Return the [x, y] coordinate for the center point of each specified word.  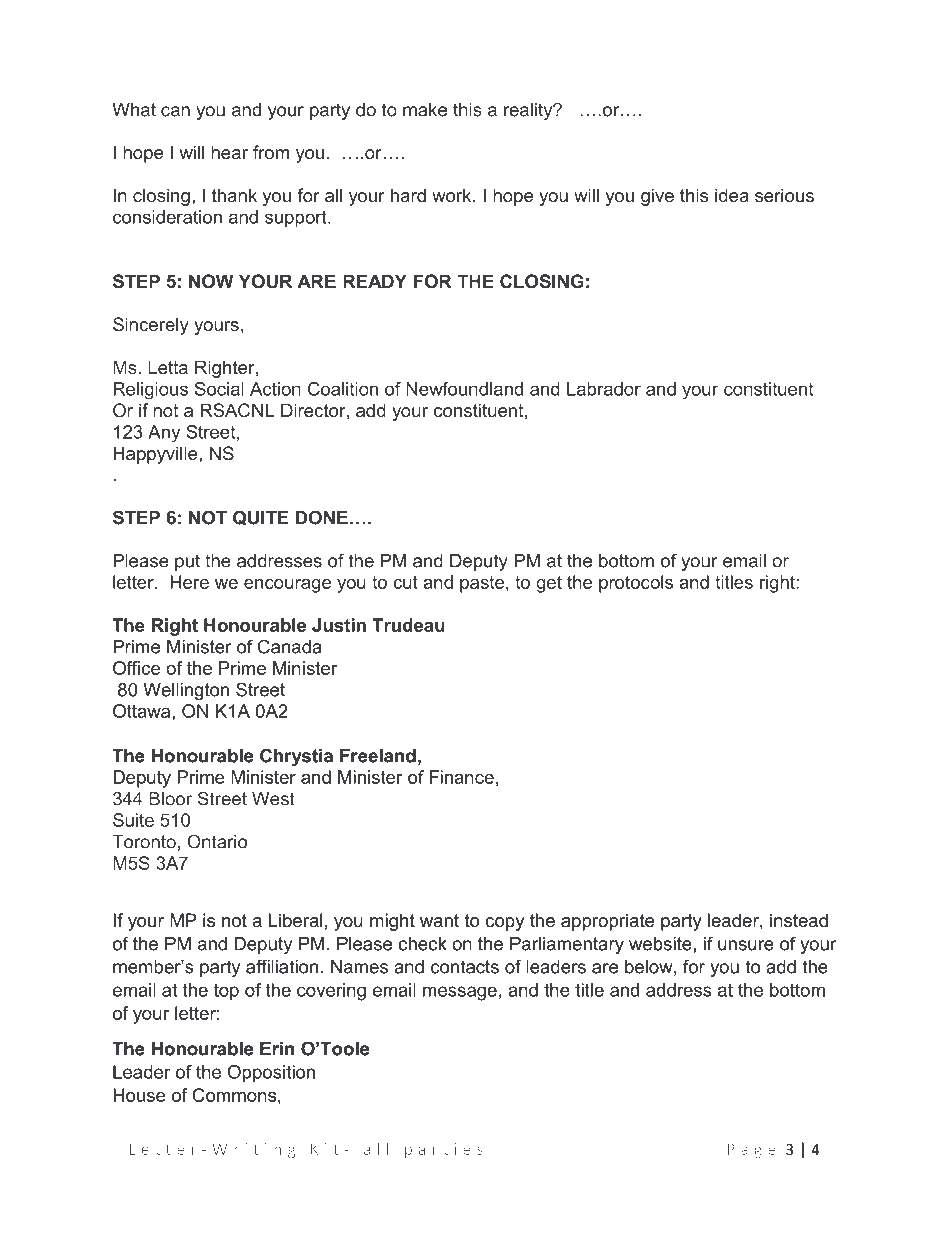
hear [229, 152]
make [425, 110]
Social [219, 389]
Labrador [604, 389]
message [460, 993]
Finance [461, 777]
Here [189, 582]
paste [483, 584]
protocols [636, 584]
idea [732, 195]
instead [799, 920]
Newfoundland [464, 389]
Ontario [217, 841]
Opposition [271, 1074]
